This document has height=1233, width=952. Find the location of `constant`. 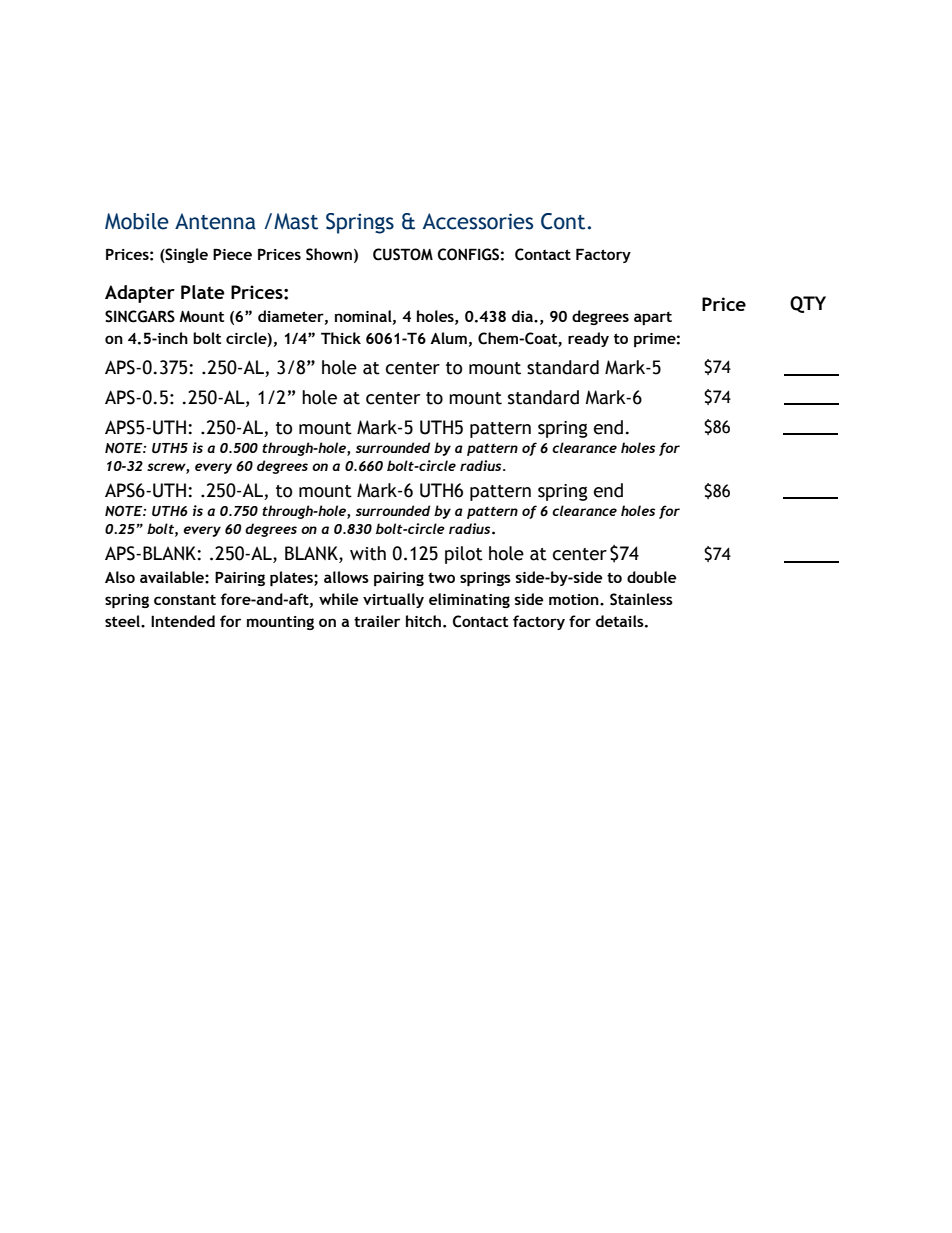

constant is located at coordinates (185, 599).
